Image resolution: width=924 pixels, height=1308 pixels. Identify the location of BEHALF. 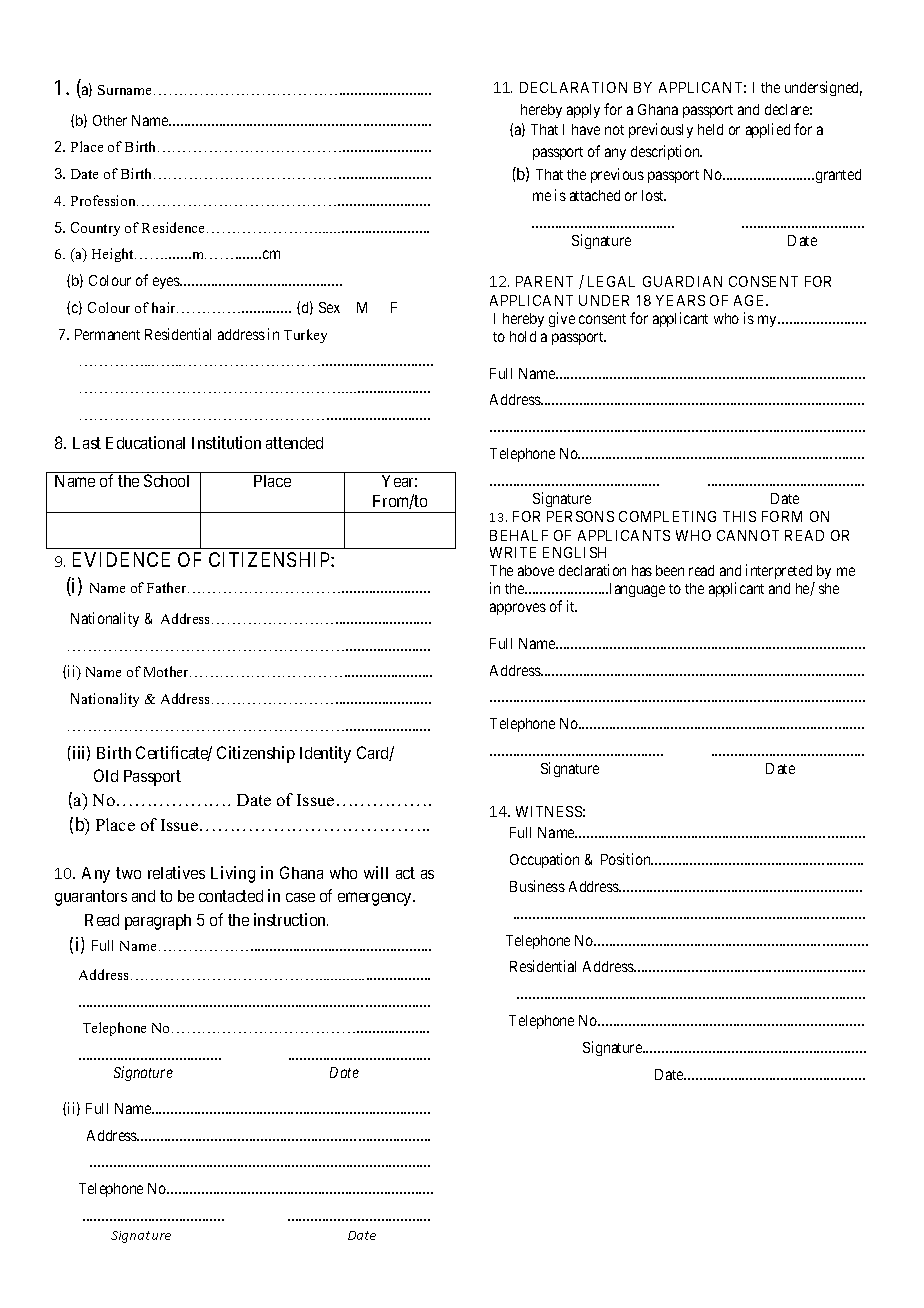
(519, 535).
